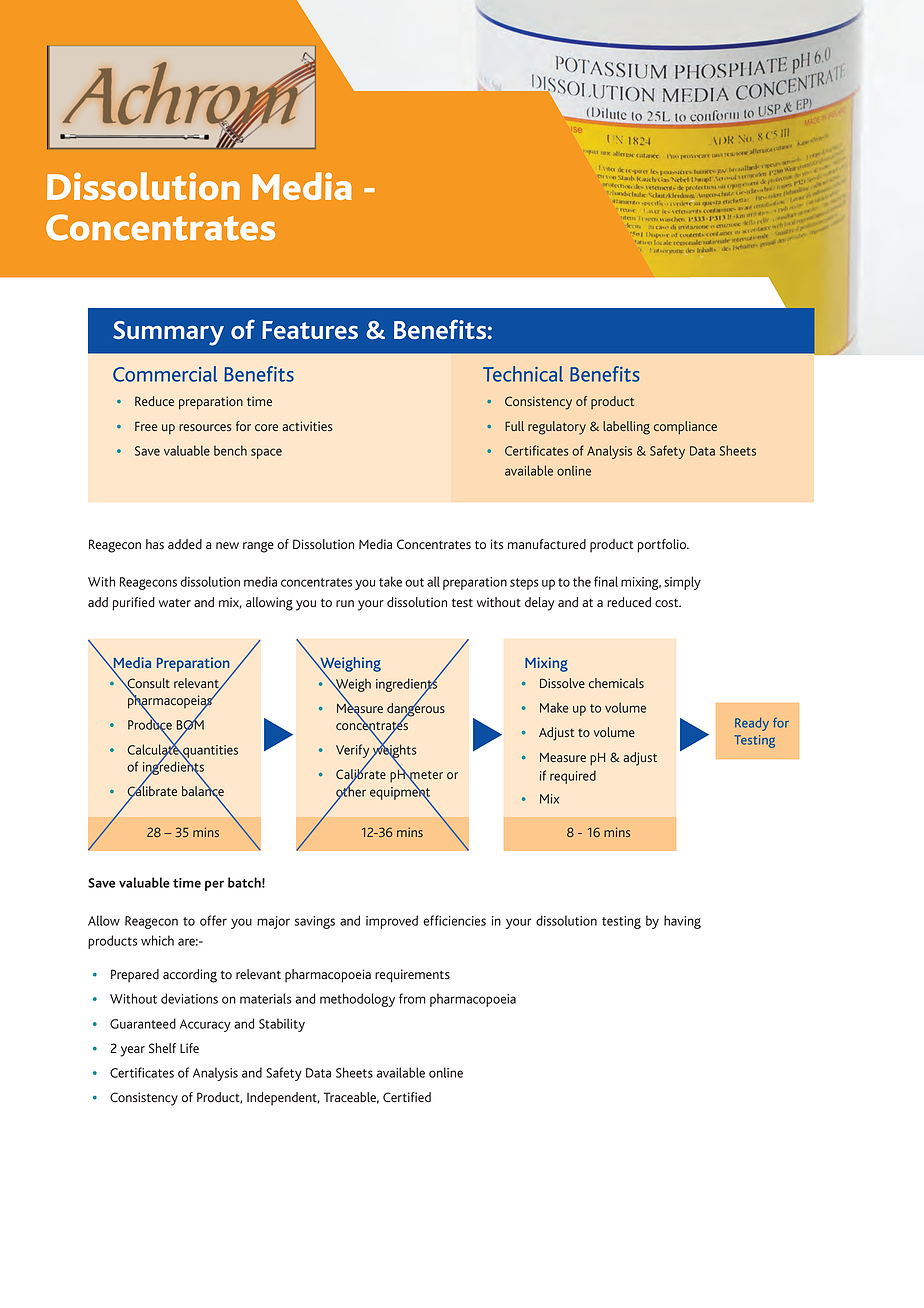 The image size is (924, 1308). What do you see at coordinates (400, 793) in the image?
I see `equipment` at bounding box center [400, 793].
